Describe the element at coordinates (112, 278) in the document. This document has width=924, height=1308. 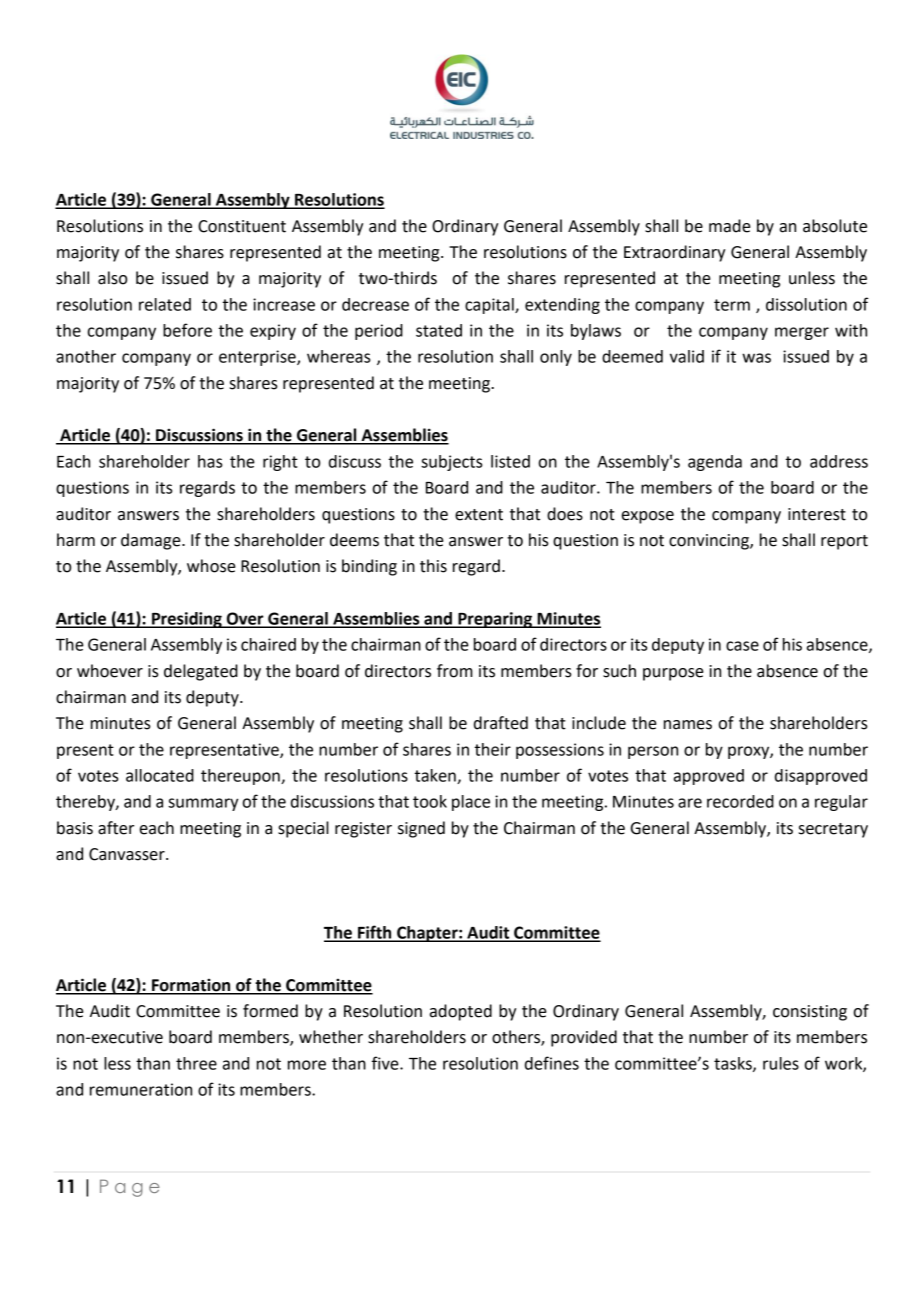
I see `also` at that location.
